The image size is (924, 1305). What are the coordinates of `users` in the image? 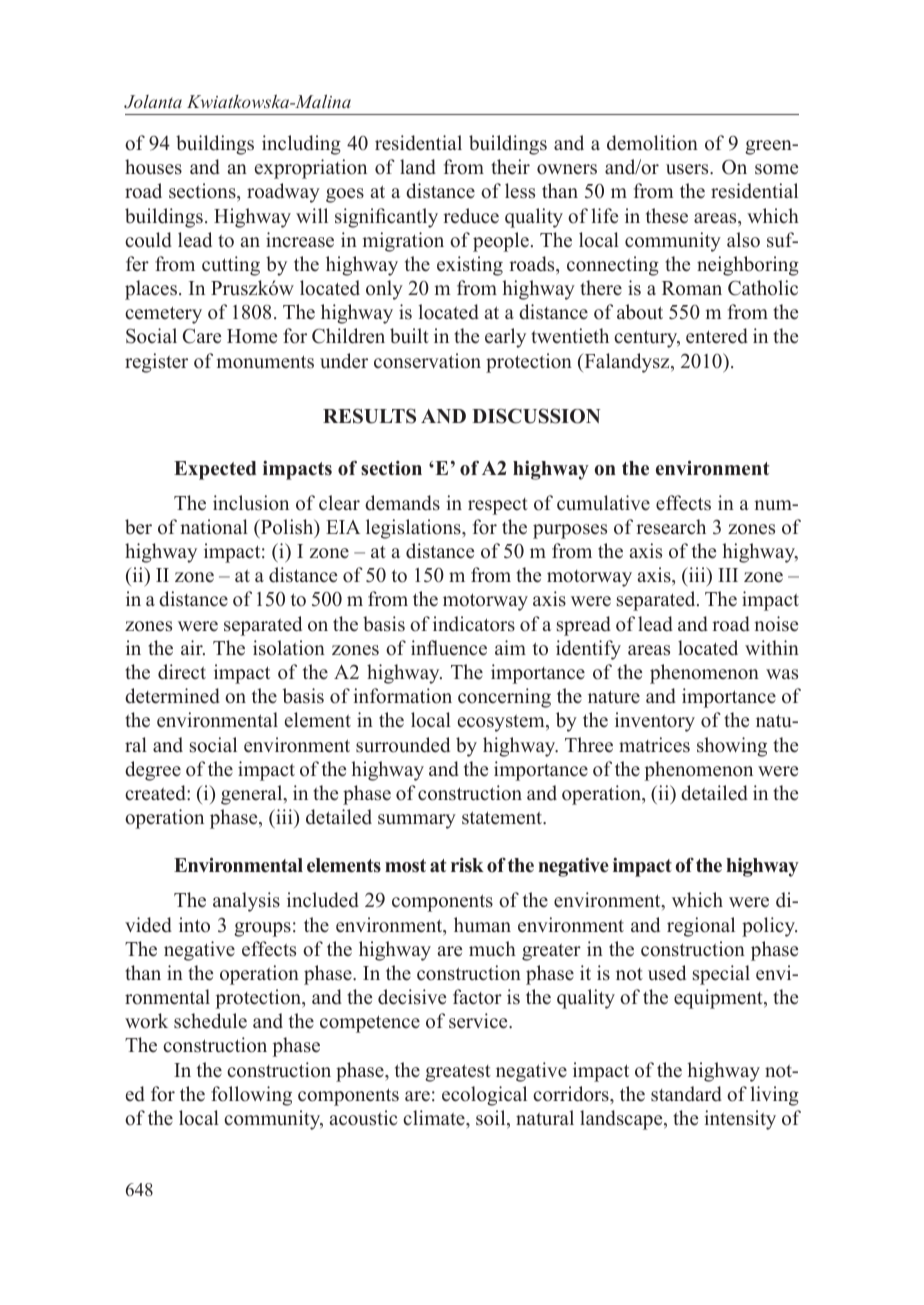 It's located at (688, 169).
